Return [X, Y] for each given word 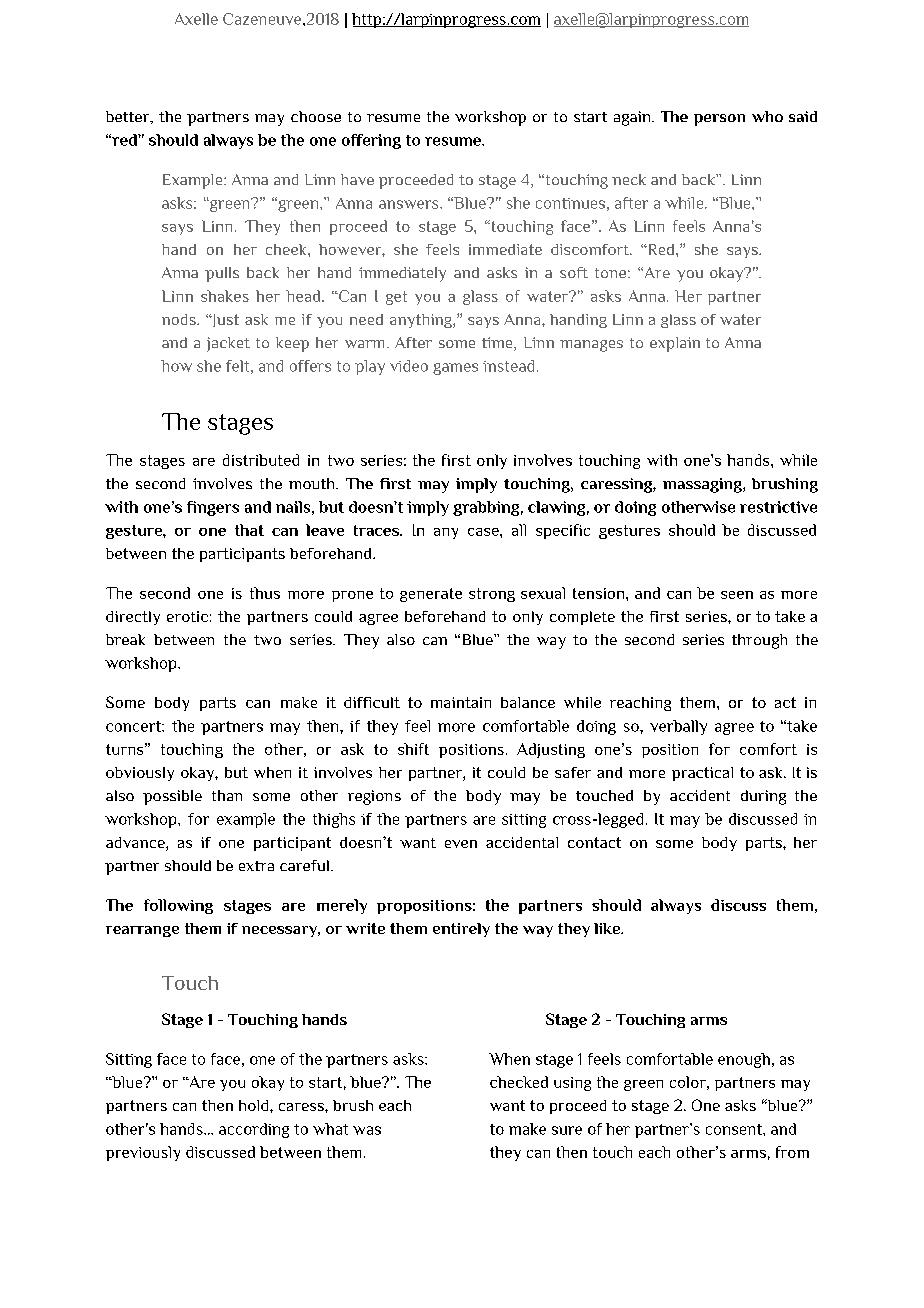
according [254, 1130]
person [719, 120]
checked [519, 1082]
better [129, 117]
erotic [187, 616]
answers [410, 204]
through [759, 641]
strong [492, 595]
